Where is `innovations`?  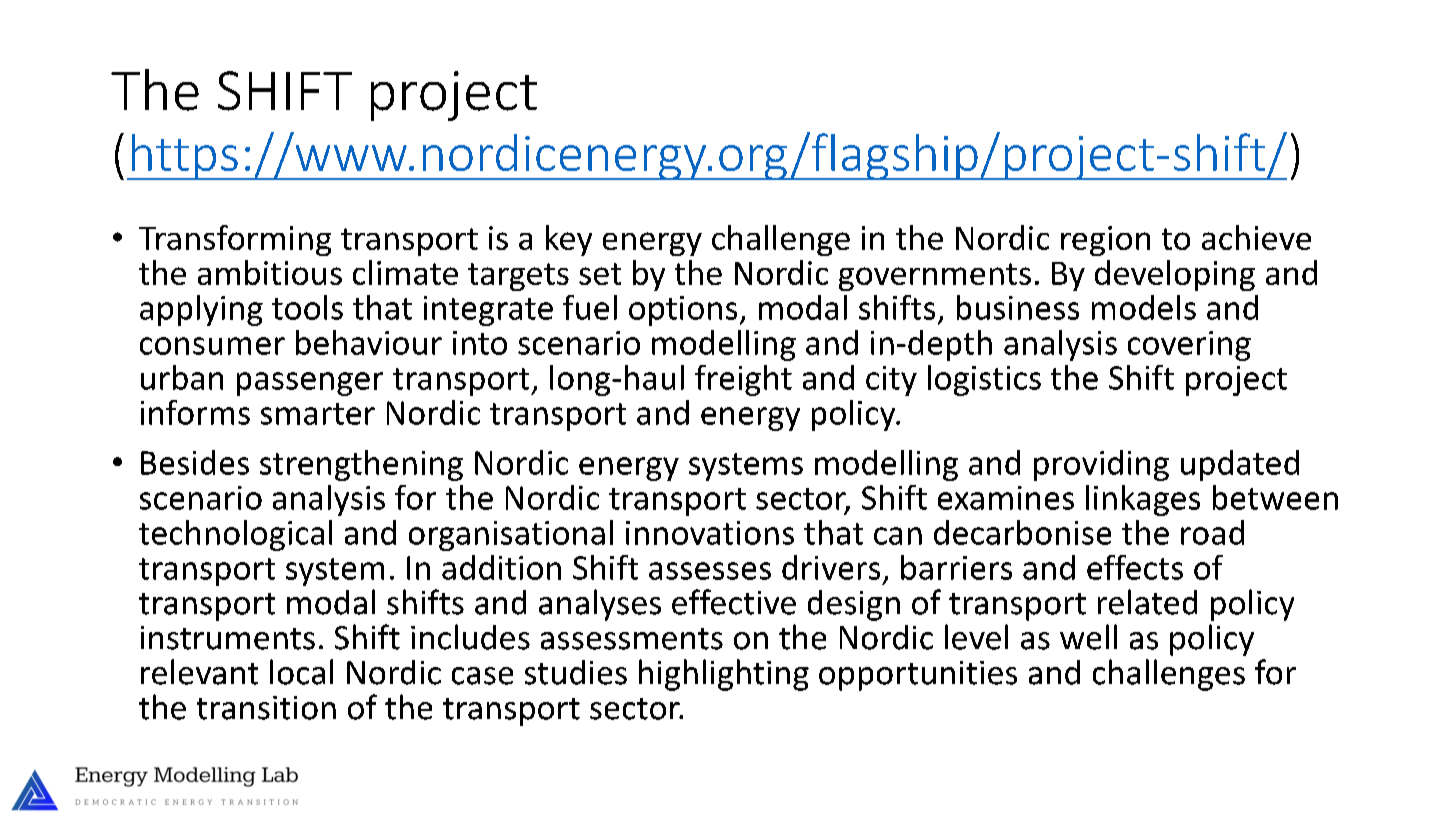
innovations is located at coordinates (710, 533).
